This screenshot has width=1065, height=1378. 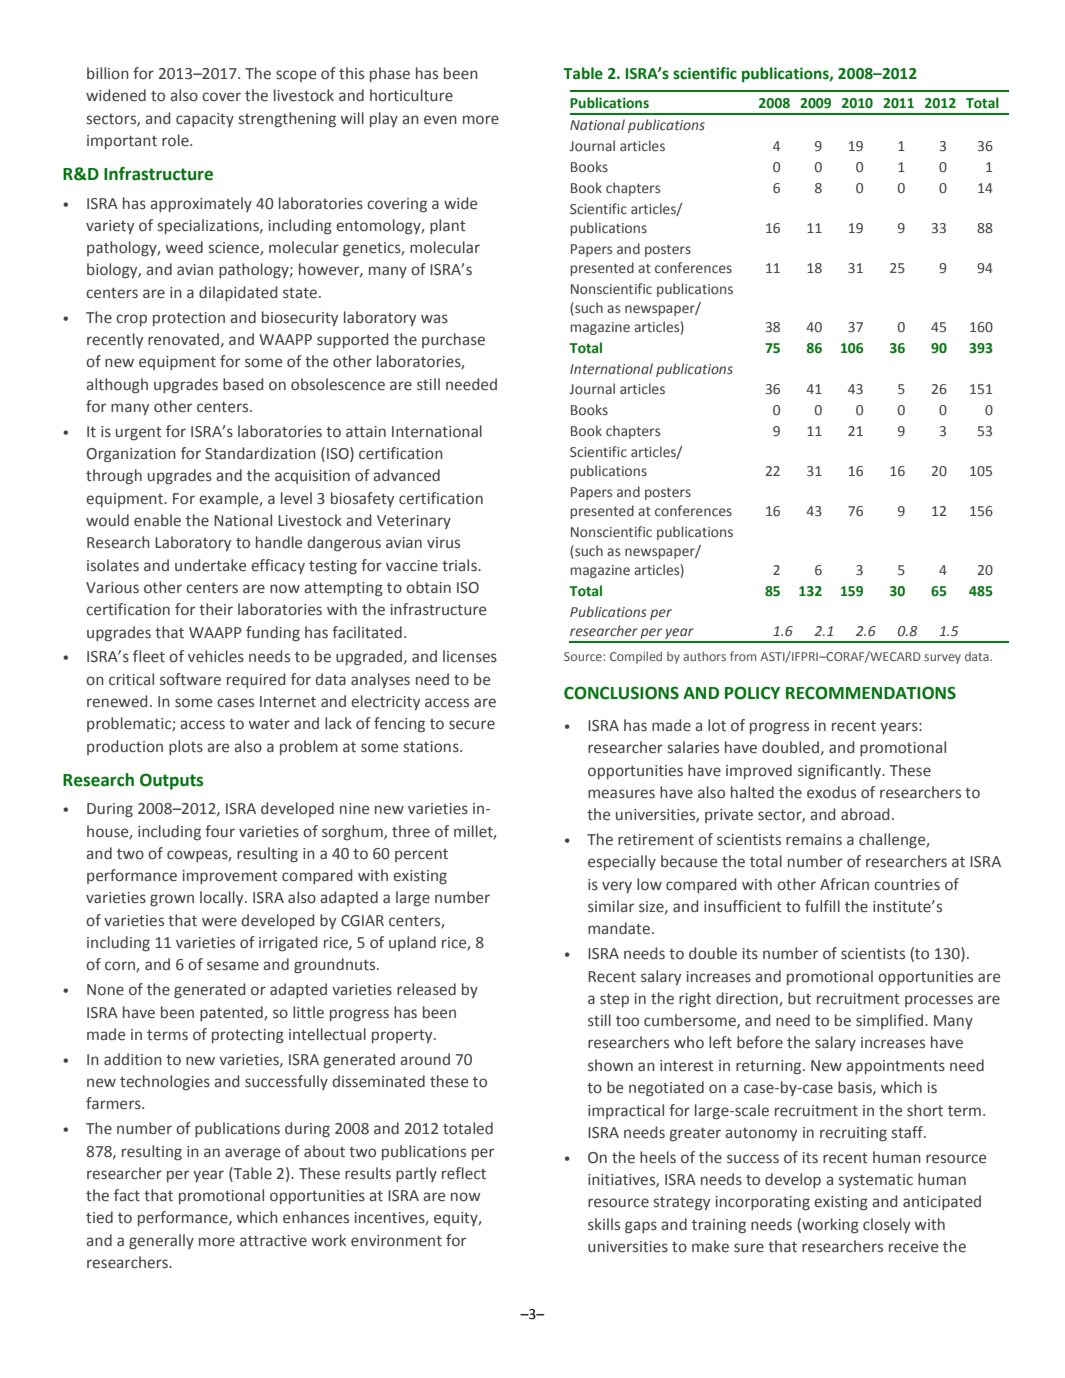 What do you see at coordinates (205, 120) in the screenshot?
I see `capacity` at bounding box center [205, 120].
